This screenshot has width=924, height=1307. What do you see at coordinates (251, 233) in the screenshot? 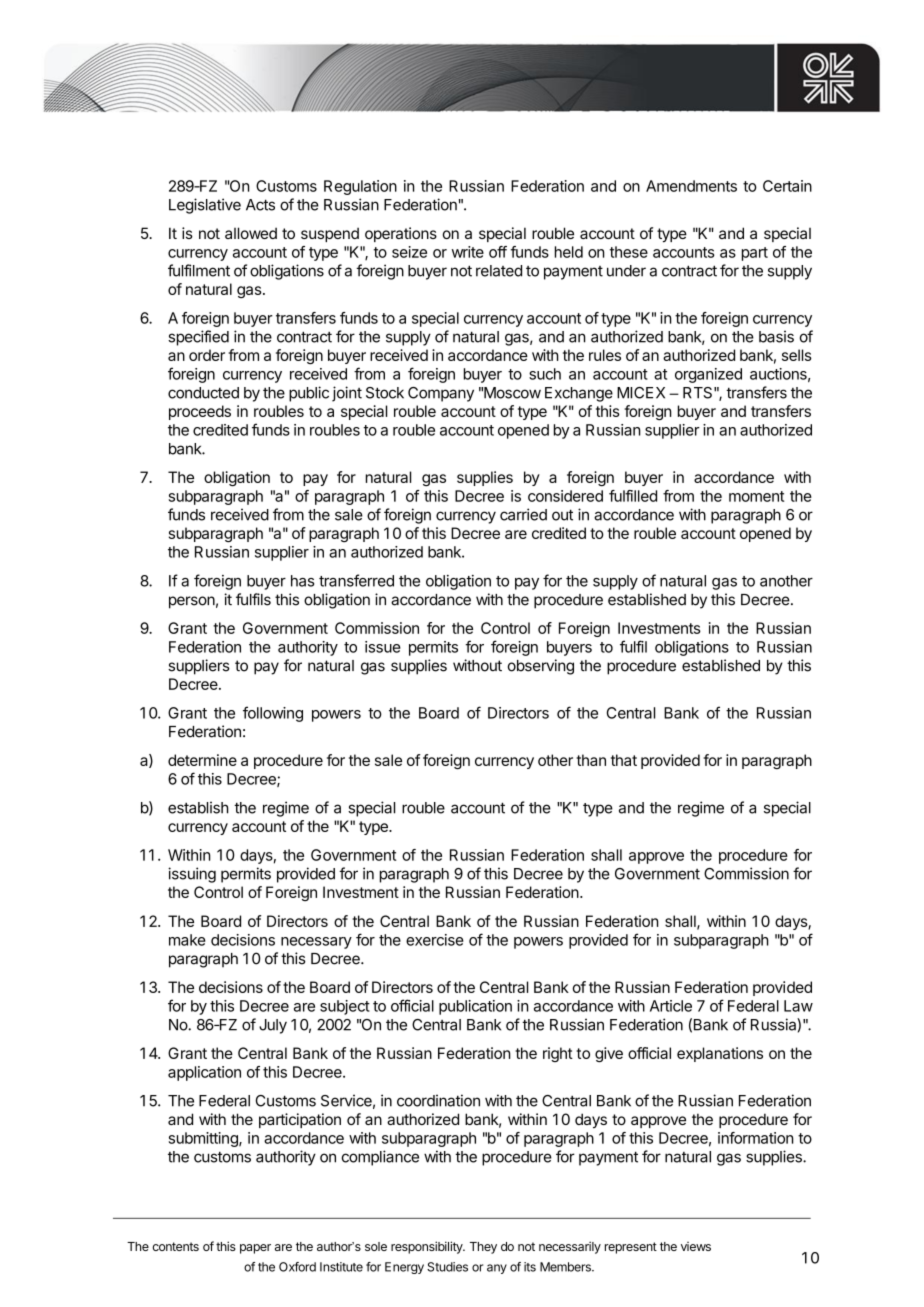
I see `allowed` at bounding box center [251, 233].
